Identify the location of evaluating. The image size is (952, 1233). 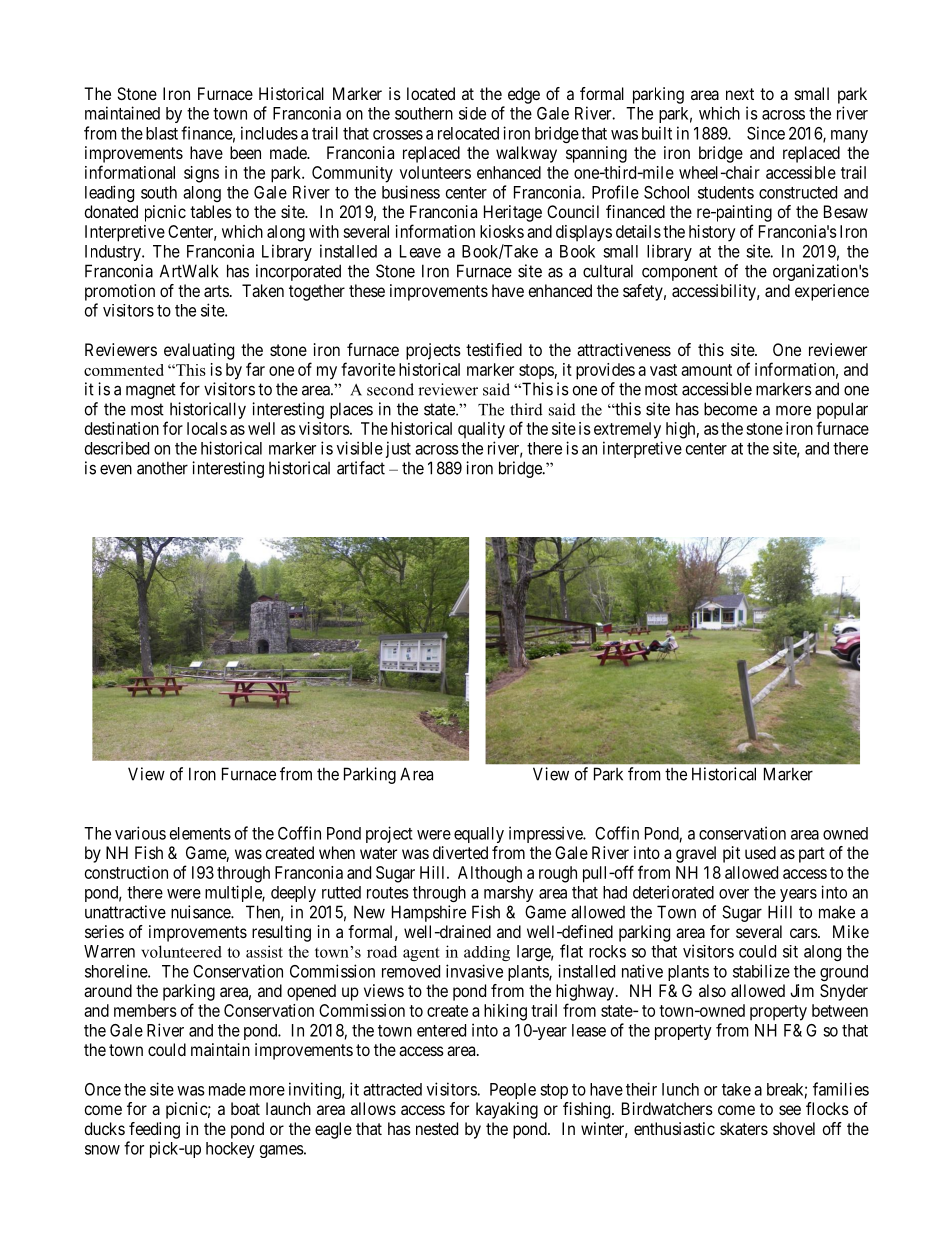
(199, 351).
